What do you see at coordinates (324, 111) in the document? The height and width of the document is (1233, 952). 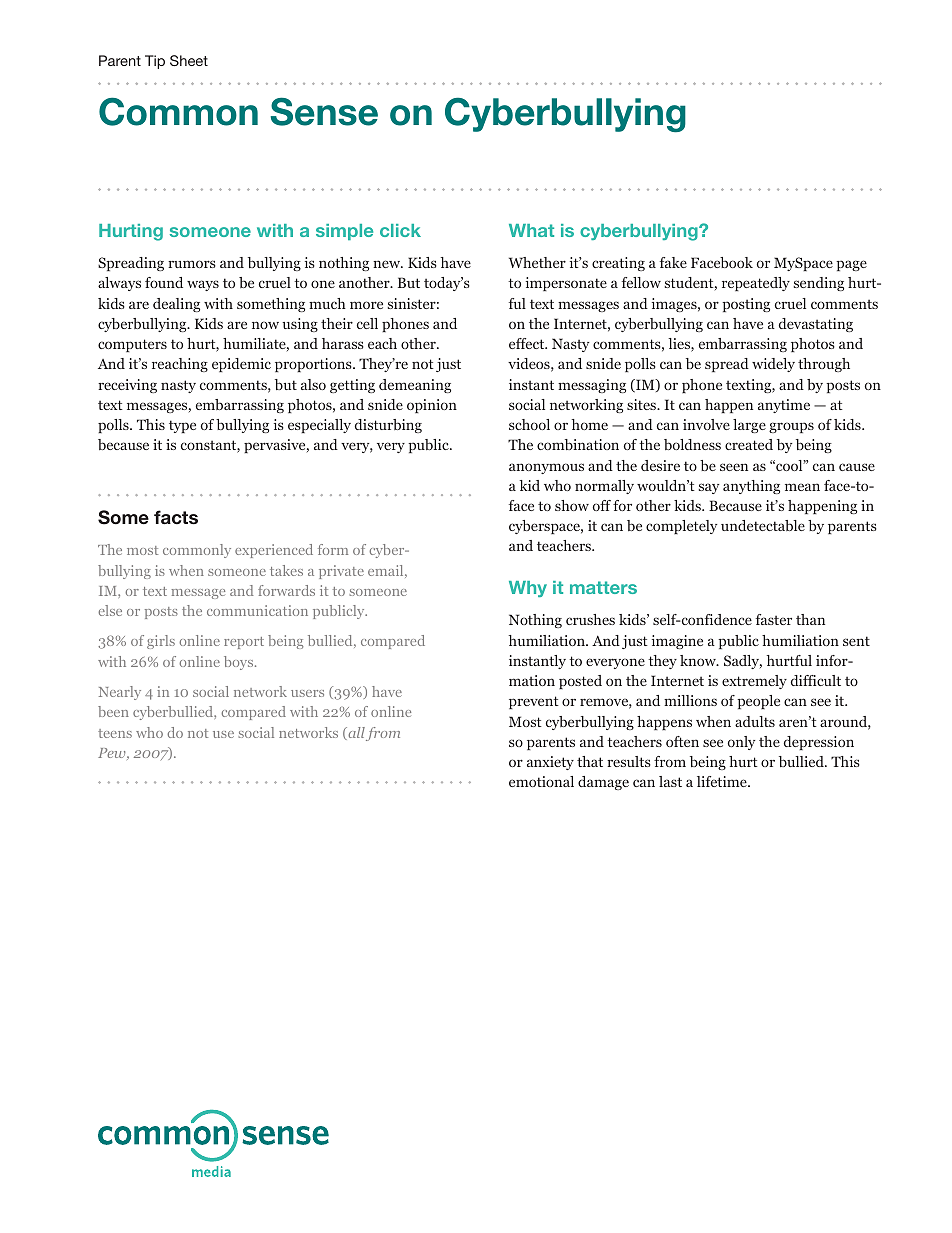 I see `Sense` at bounding box center [324, 111].
